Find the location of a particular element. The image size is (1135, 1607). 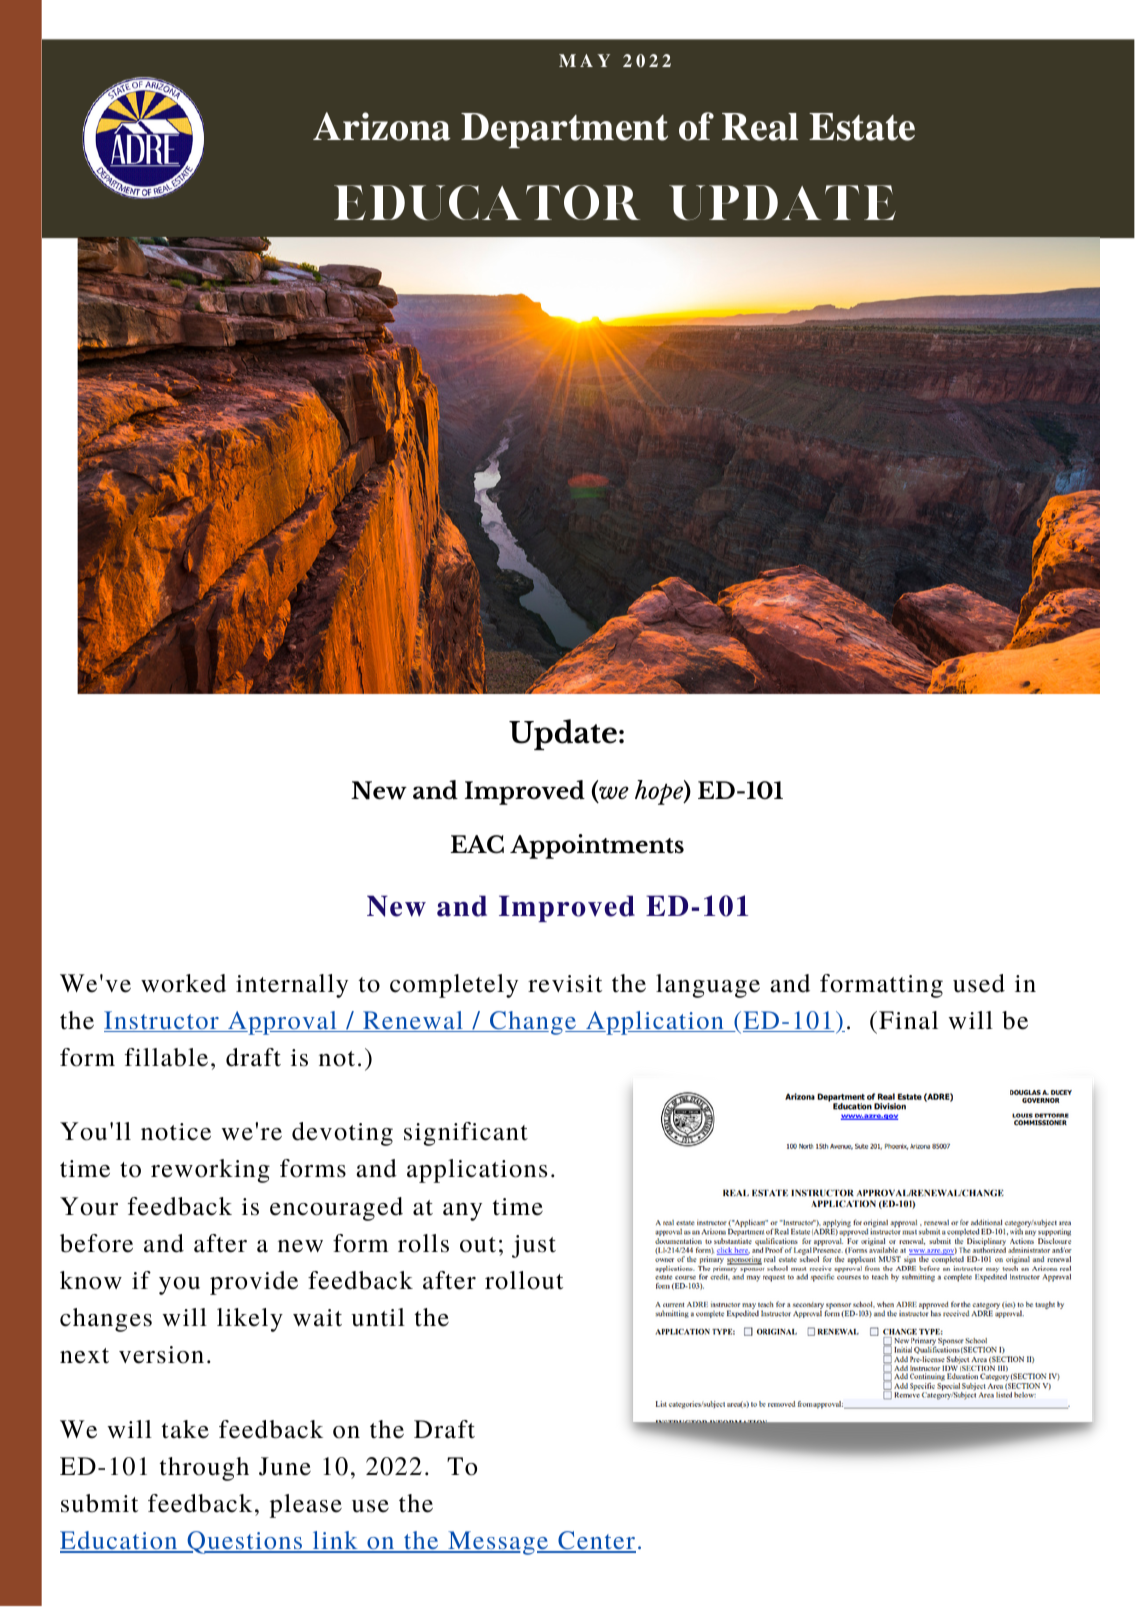

Department is located at coordinates (564, 130).
